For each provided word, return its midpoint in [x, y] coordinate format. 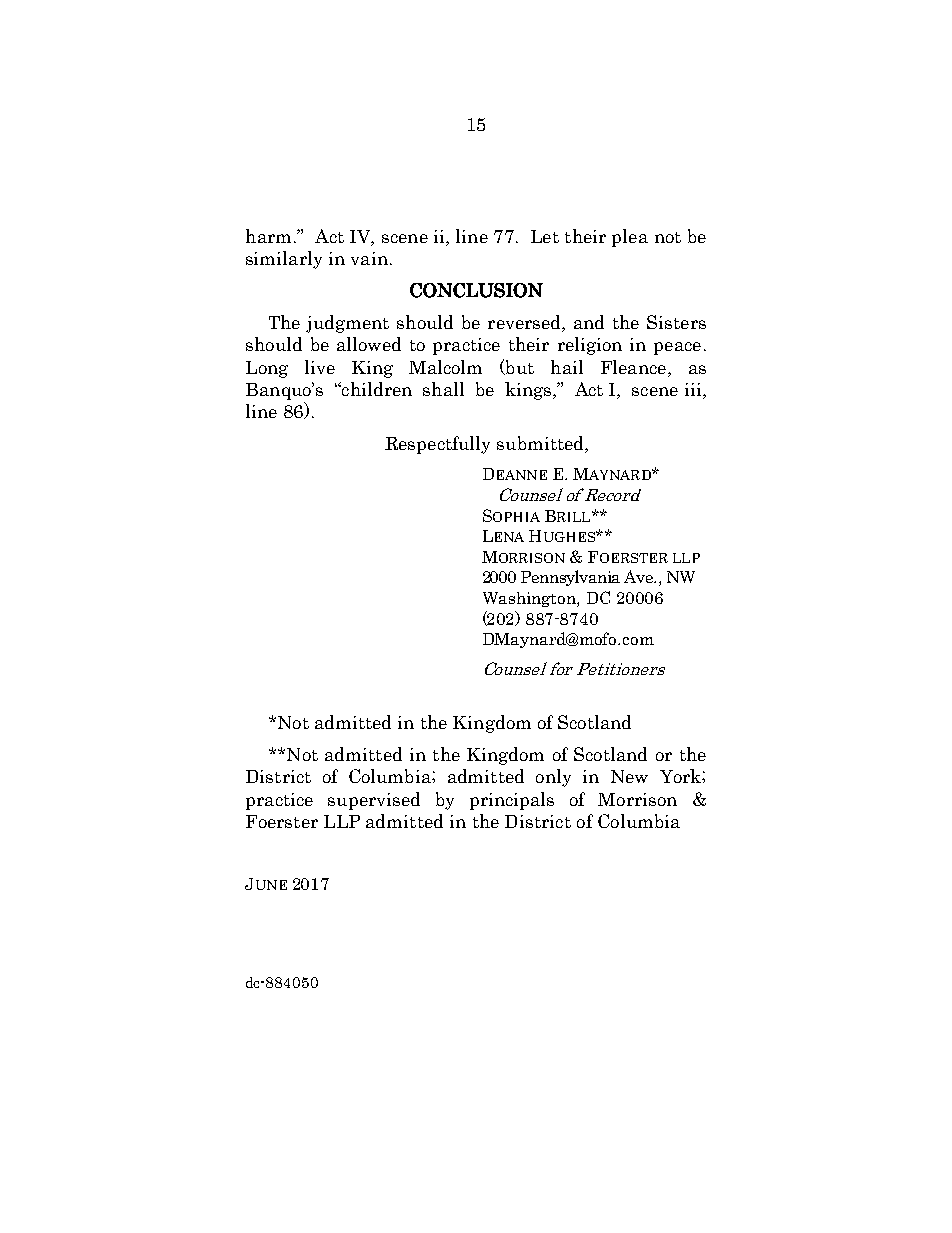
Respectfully [437, 445]
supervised [374, 801]
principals [512, 801]
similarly [284, 260]
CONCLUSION [476, 290]
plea [630, 238]
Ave [640, 576]
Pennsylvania [570, 578]
